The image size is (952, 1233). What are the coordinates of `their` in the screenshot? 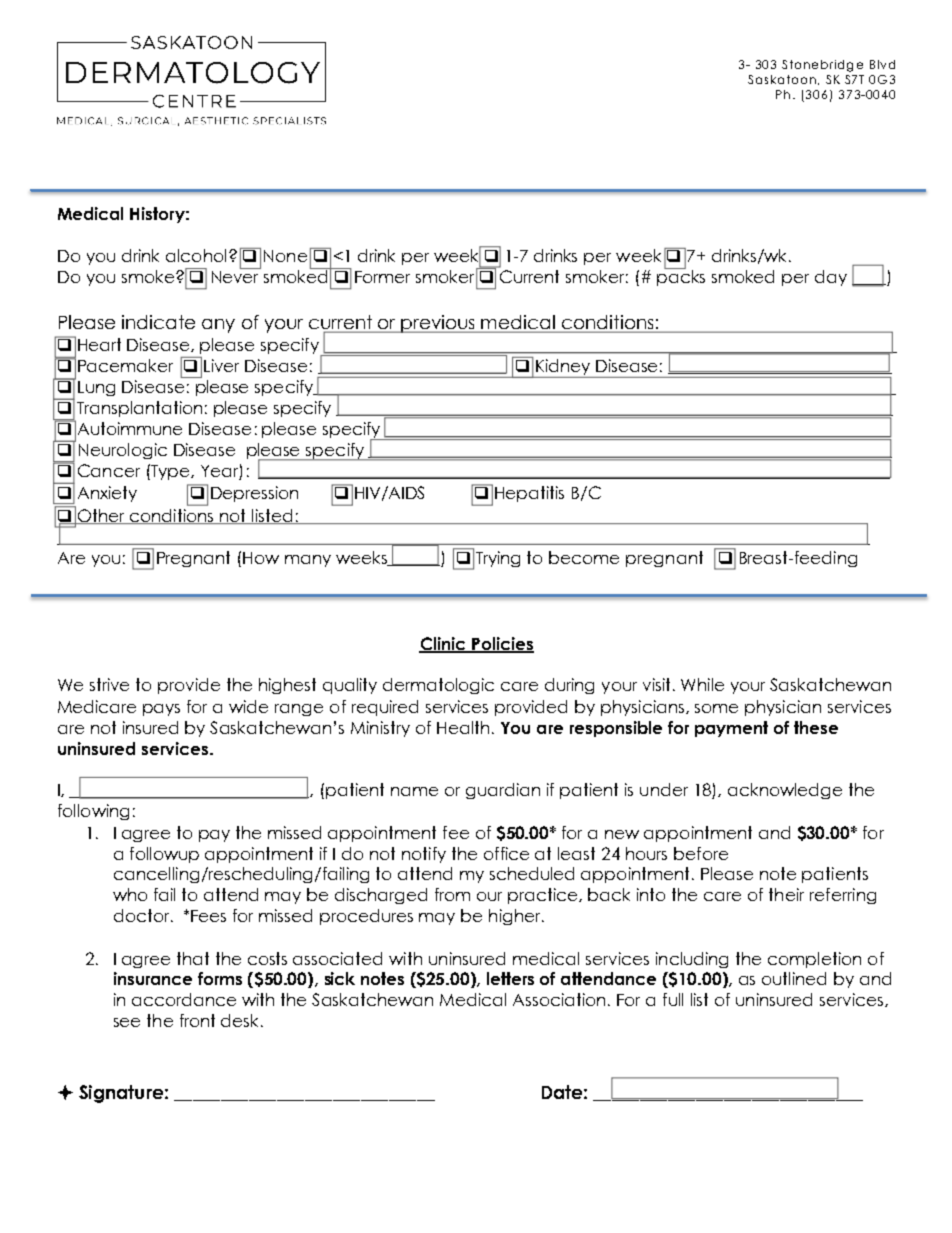 It's located at (786, 894).
